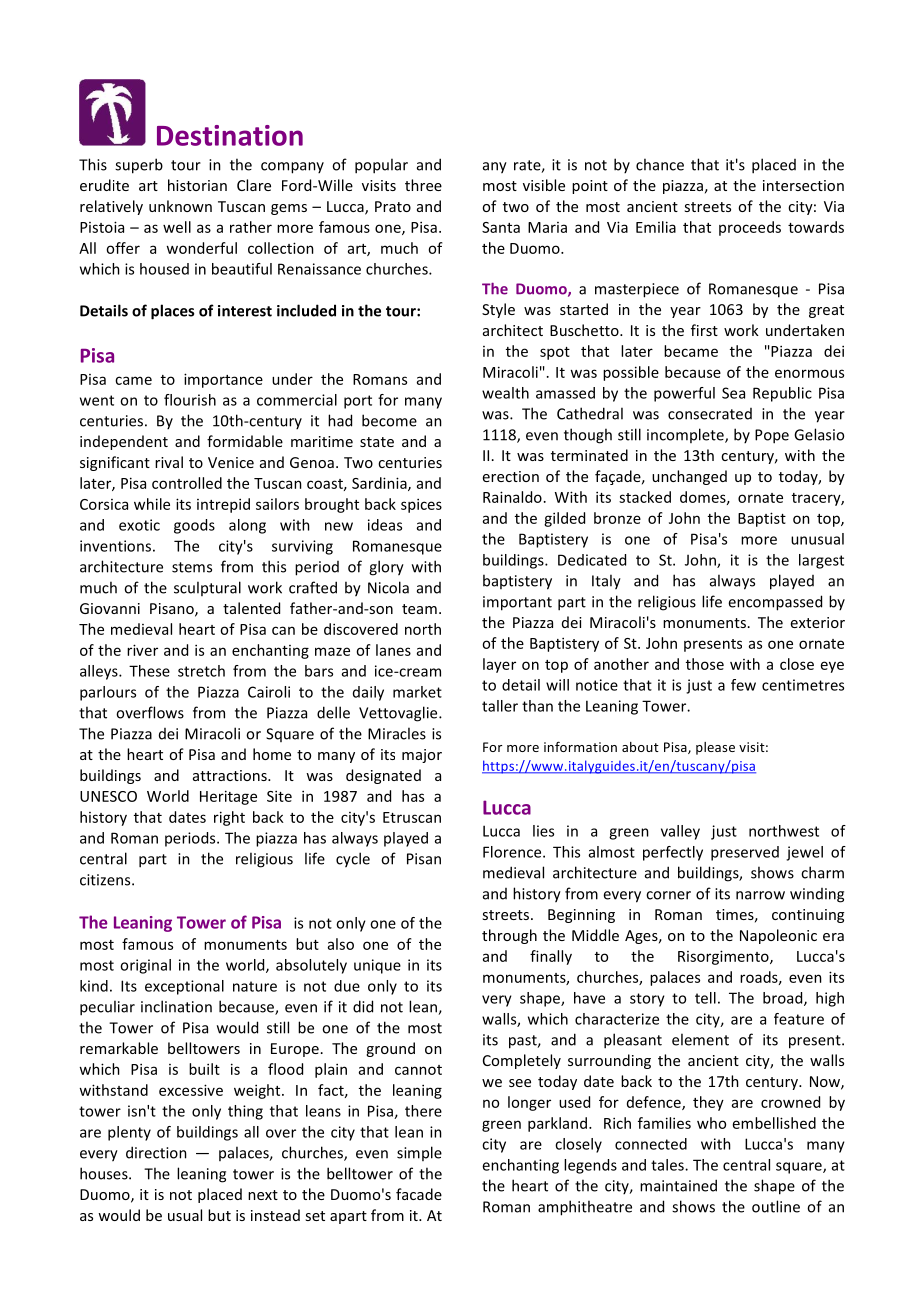 The height and width of the document is (1308, 924). I want to click on facade, so click(419, 1194).
